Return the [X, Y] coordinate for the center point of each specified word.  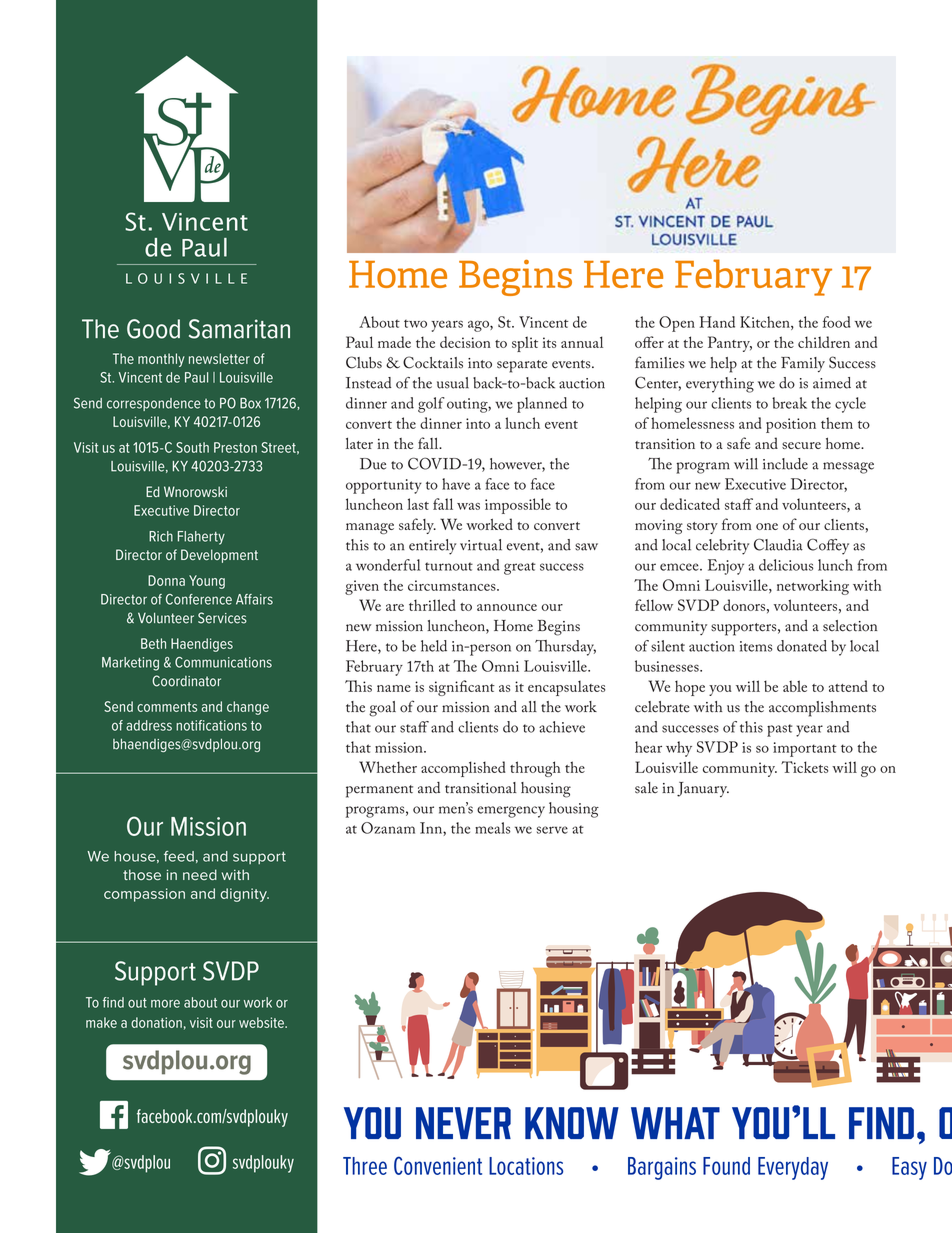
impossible [518, 506]
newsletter [219, 358]
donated [802, 646]
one [767, 526]
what [675, 1123]
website [262, 1022]
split [525, 344]
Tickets [804, 767]
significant [462, 688]
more [165, 1004]
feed [179, 856]
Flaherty [201, 538]
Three [365, 1166]
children [824, 342]
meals [493, 828]
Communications [223, 662]
